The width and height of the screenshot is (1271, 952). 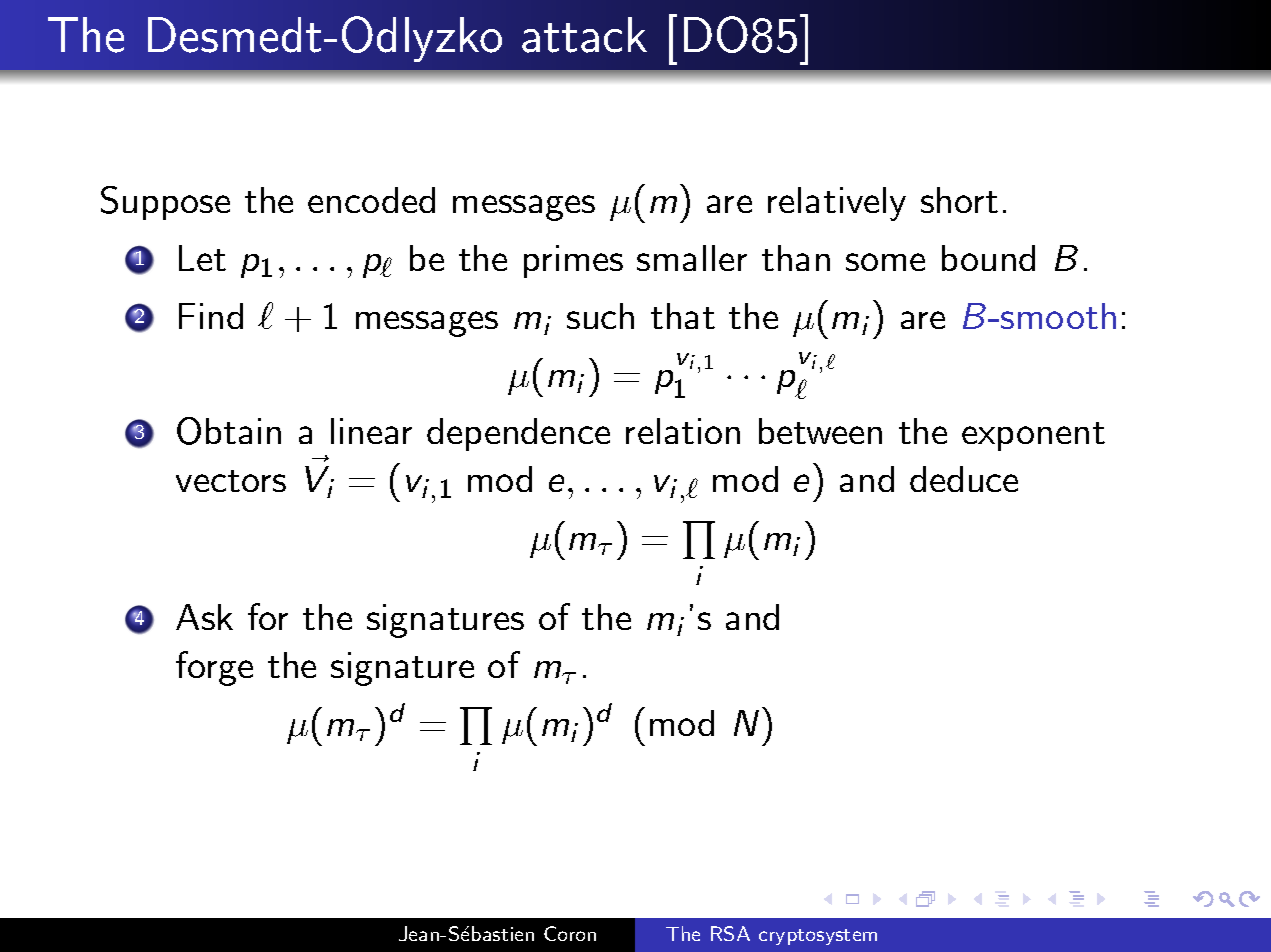 I want to click on Let, so click(x=202, y=258).
